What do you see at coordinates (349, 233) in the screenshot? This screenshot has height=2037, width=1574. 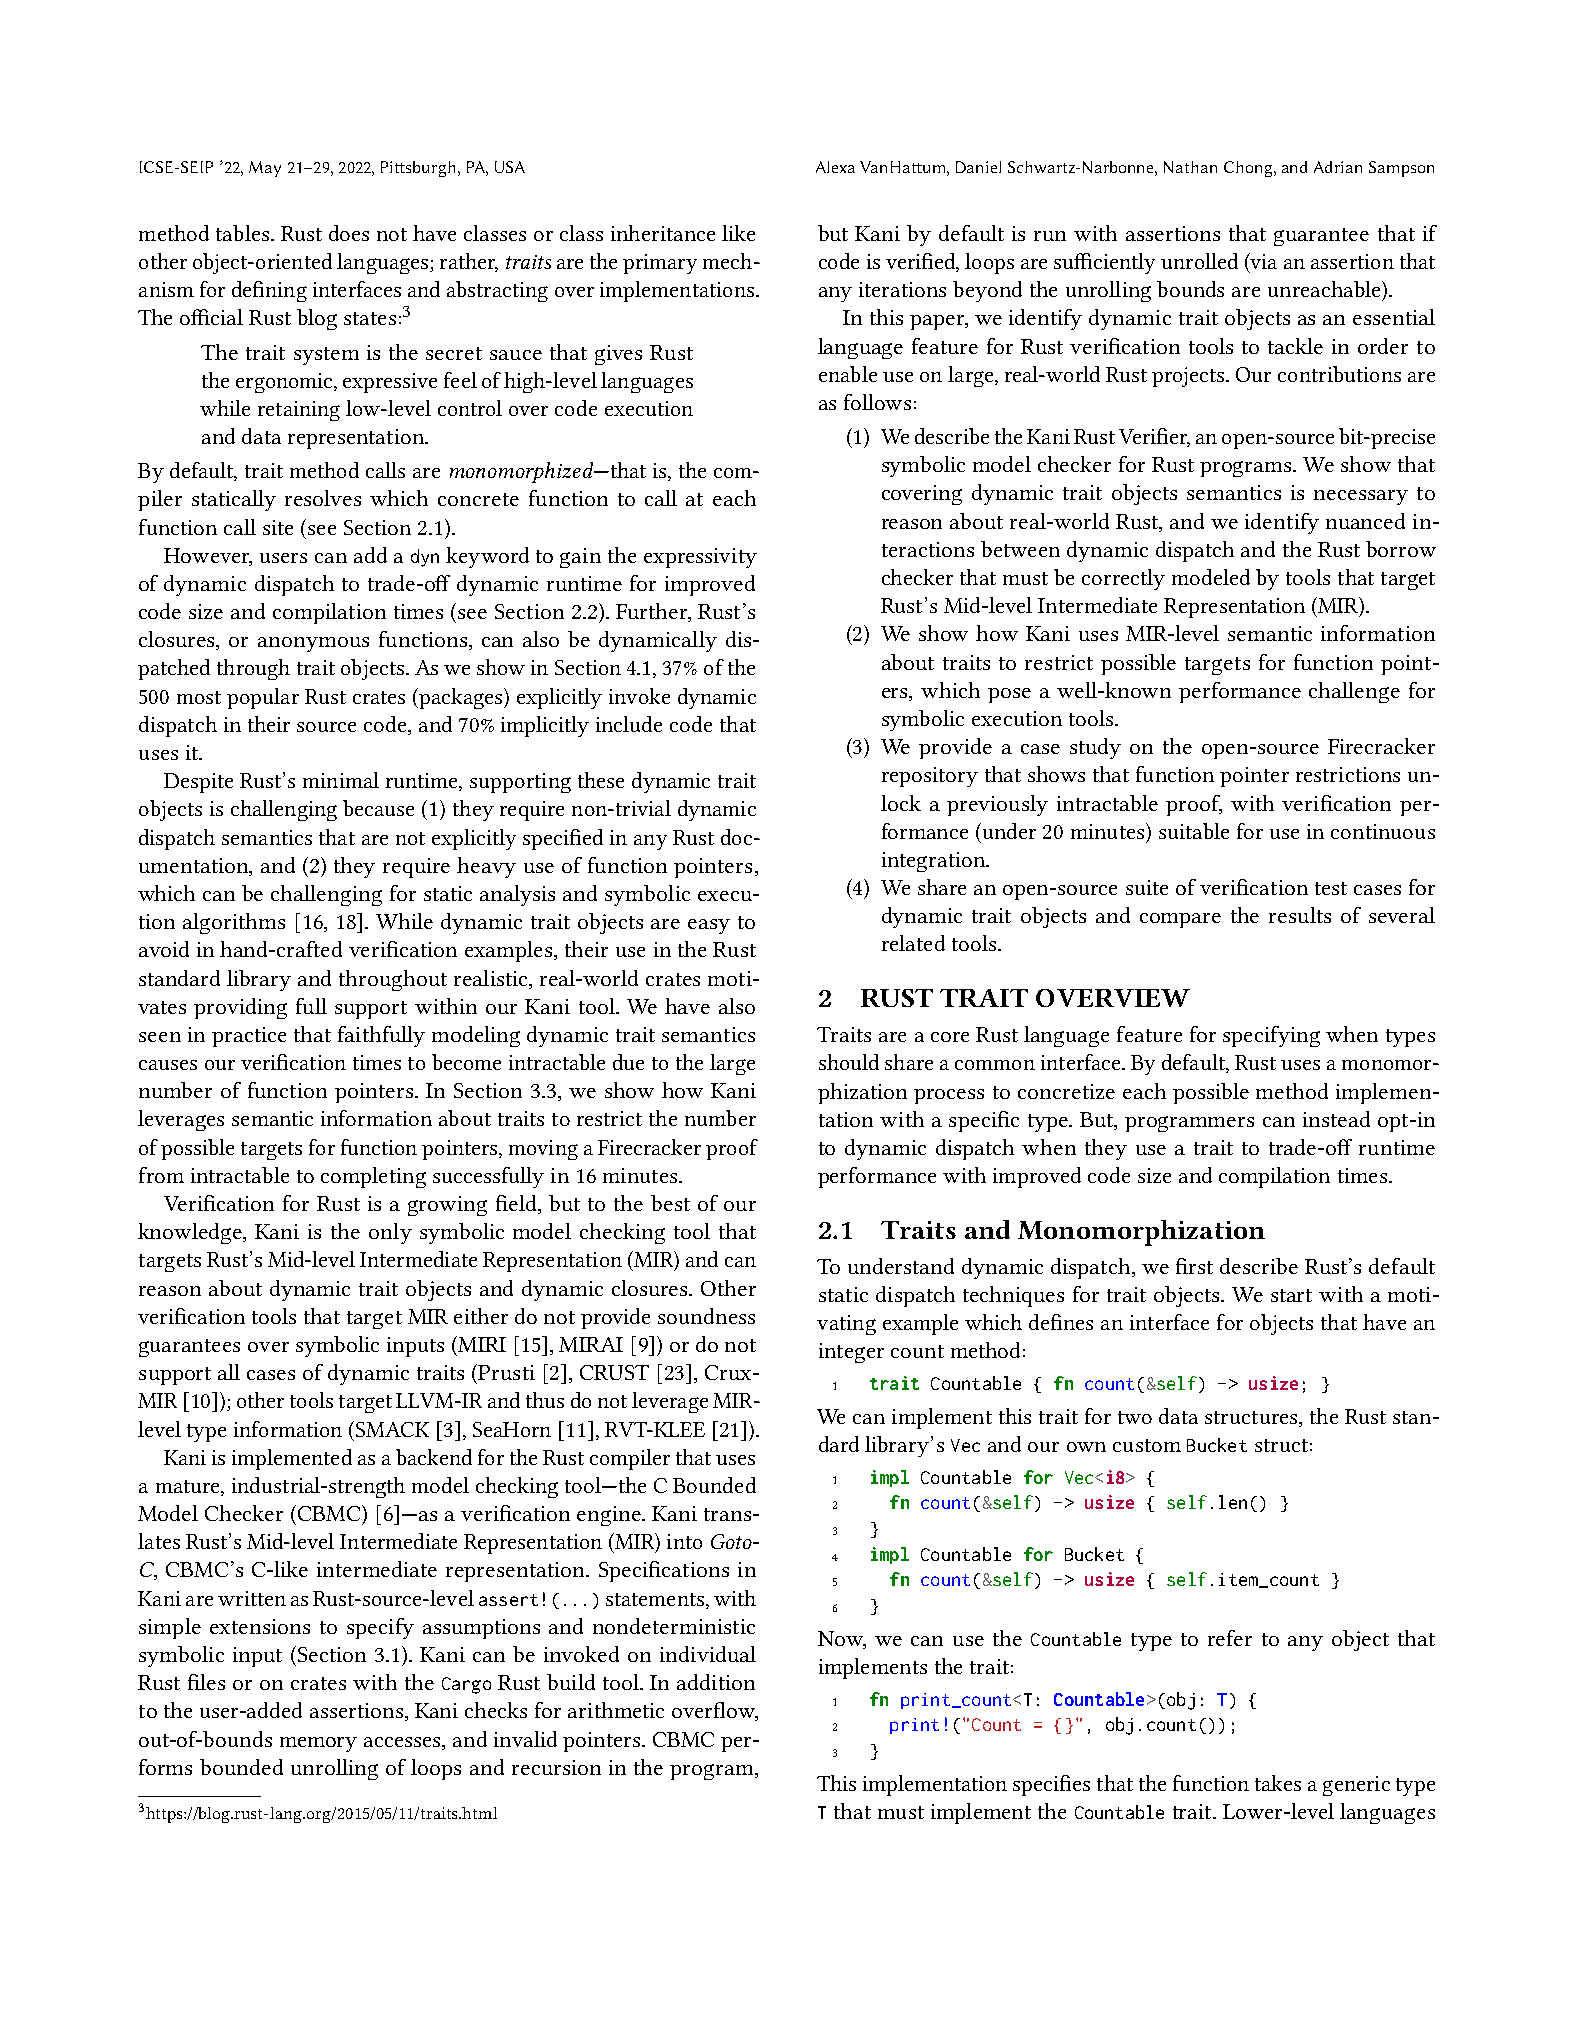 I see `does` at bounding box center [349, 233].
